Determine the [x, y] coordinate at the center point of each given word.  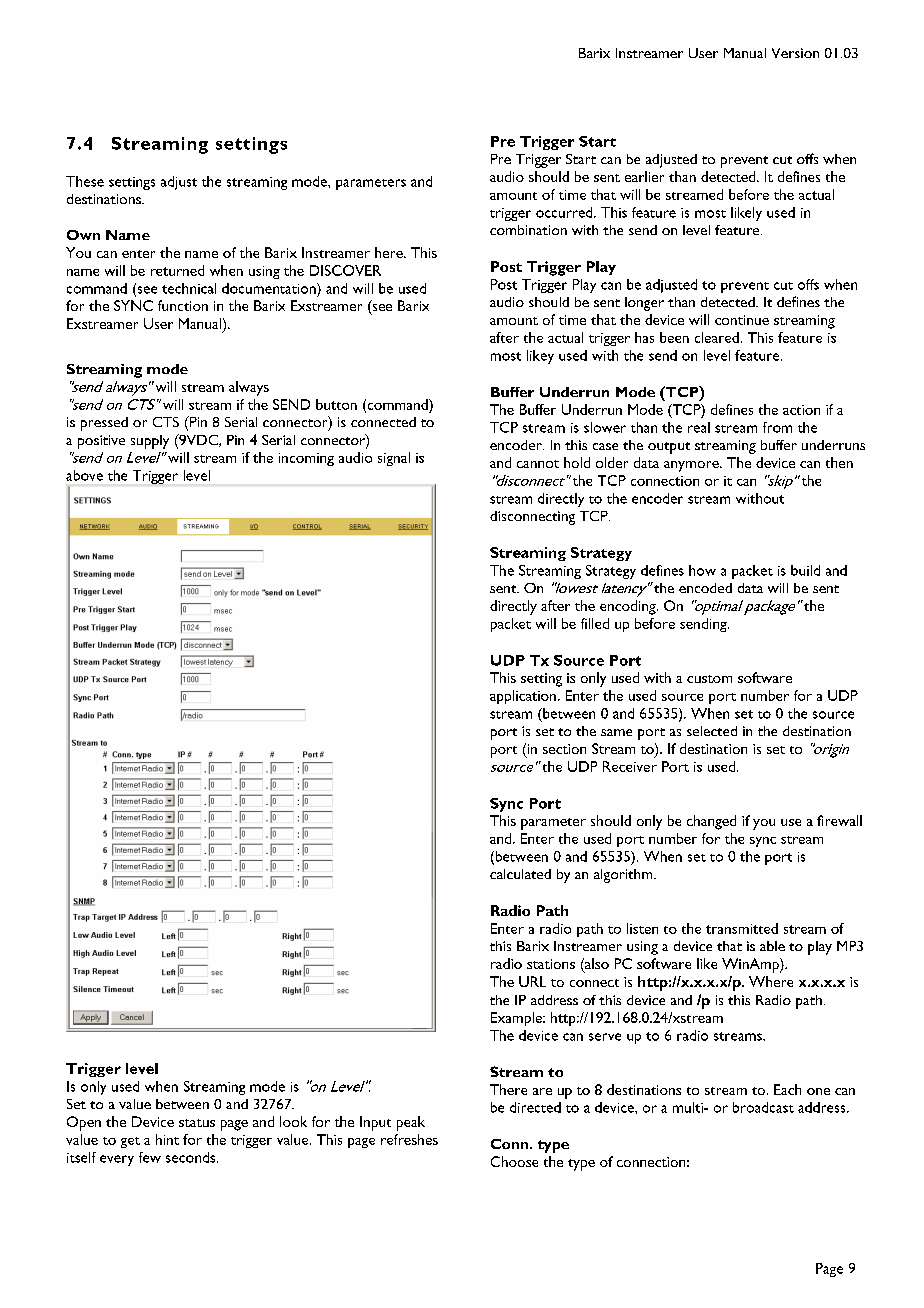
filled [595, 623]
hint [167, 1139]
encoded [705, 588]
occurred [565, 212]
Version [795, 53]
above [84, 475]
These [85, 181]
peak [411, 1123]
